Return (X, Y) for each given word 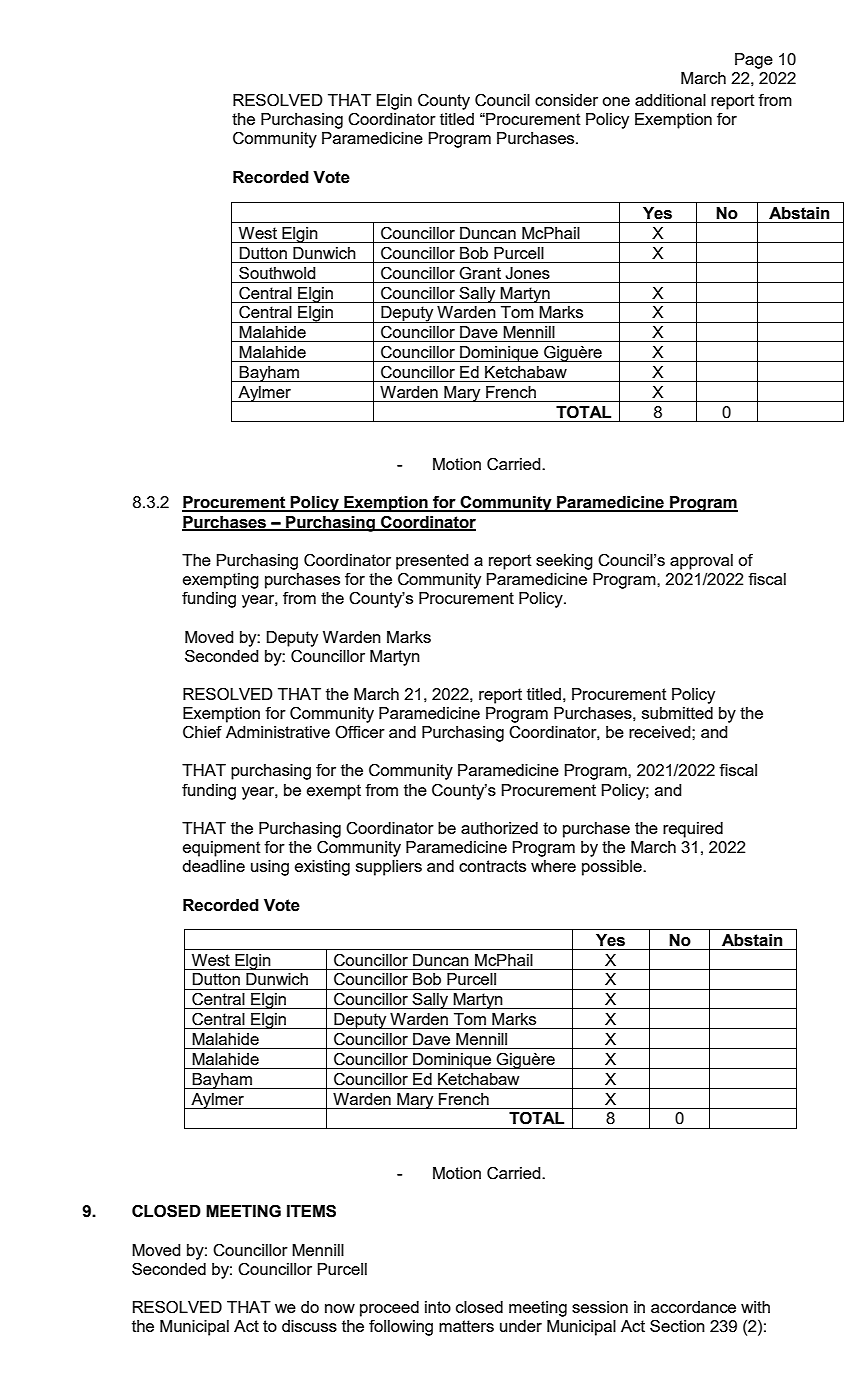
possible (613, 868)
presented (432, 562)
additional (670, 100)
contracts (492, 866)
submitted (677, 713)
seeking (564, 562)
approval (701, 562)
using (270, 868)
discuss (309, 1326)
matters (466, 1326)
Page (754, 61)
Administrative (278, 732)
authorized (499, 828)
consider (566, 100)
